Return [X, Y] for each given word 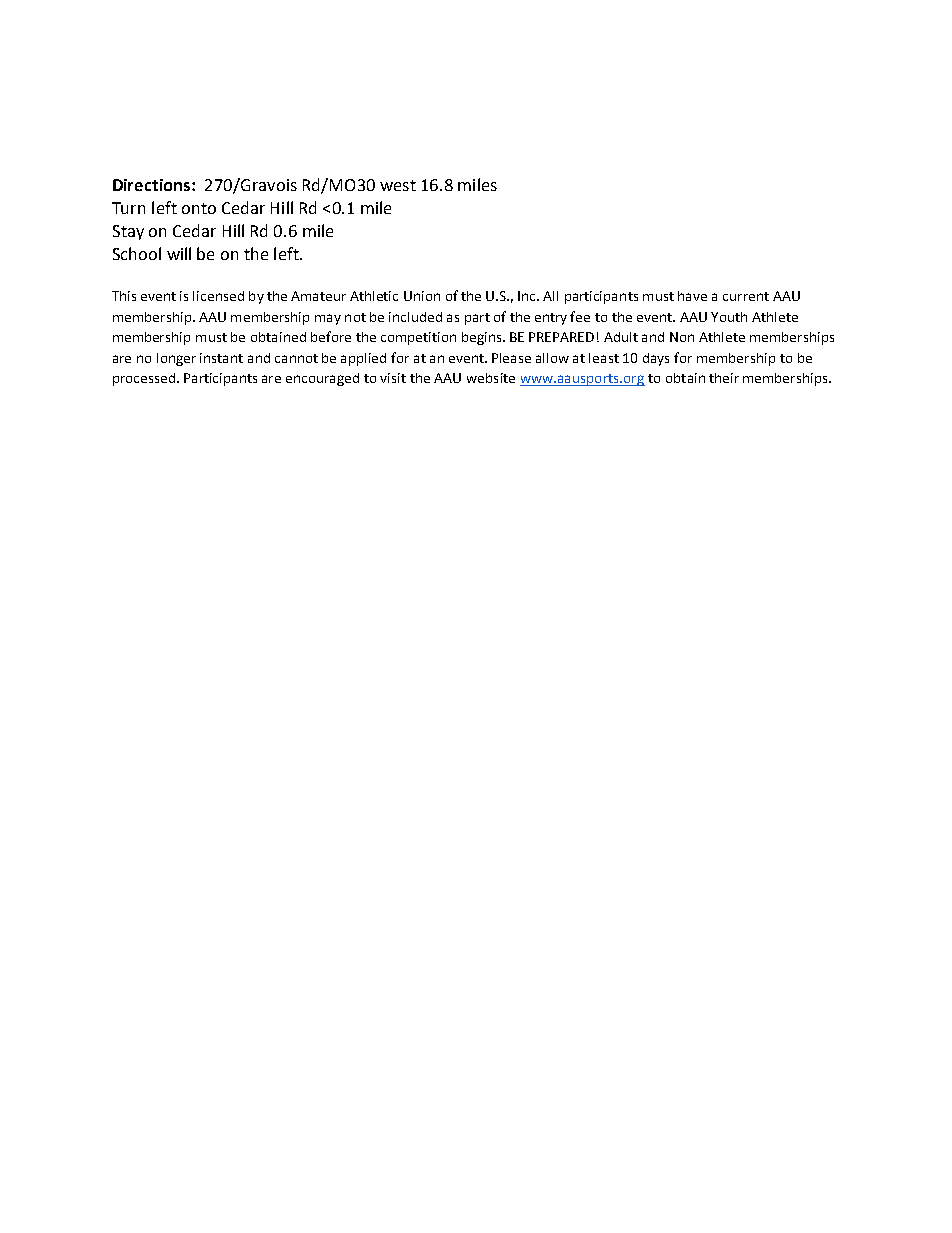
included [415, 317]
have [692, 296]
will [179, 253]
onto [199, 208]
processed [144, 379]
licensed [218, 296]
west [398, 185]
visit [393, 378]
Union [422, 296]
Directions [153, 185]
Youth [729, 317]
